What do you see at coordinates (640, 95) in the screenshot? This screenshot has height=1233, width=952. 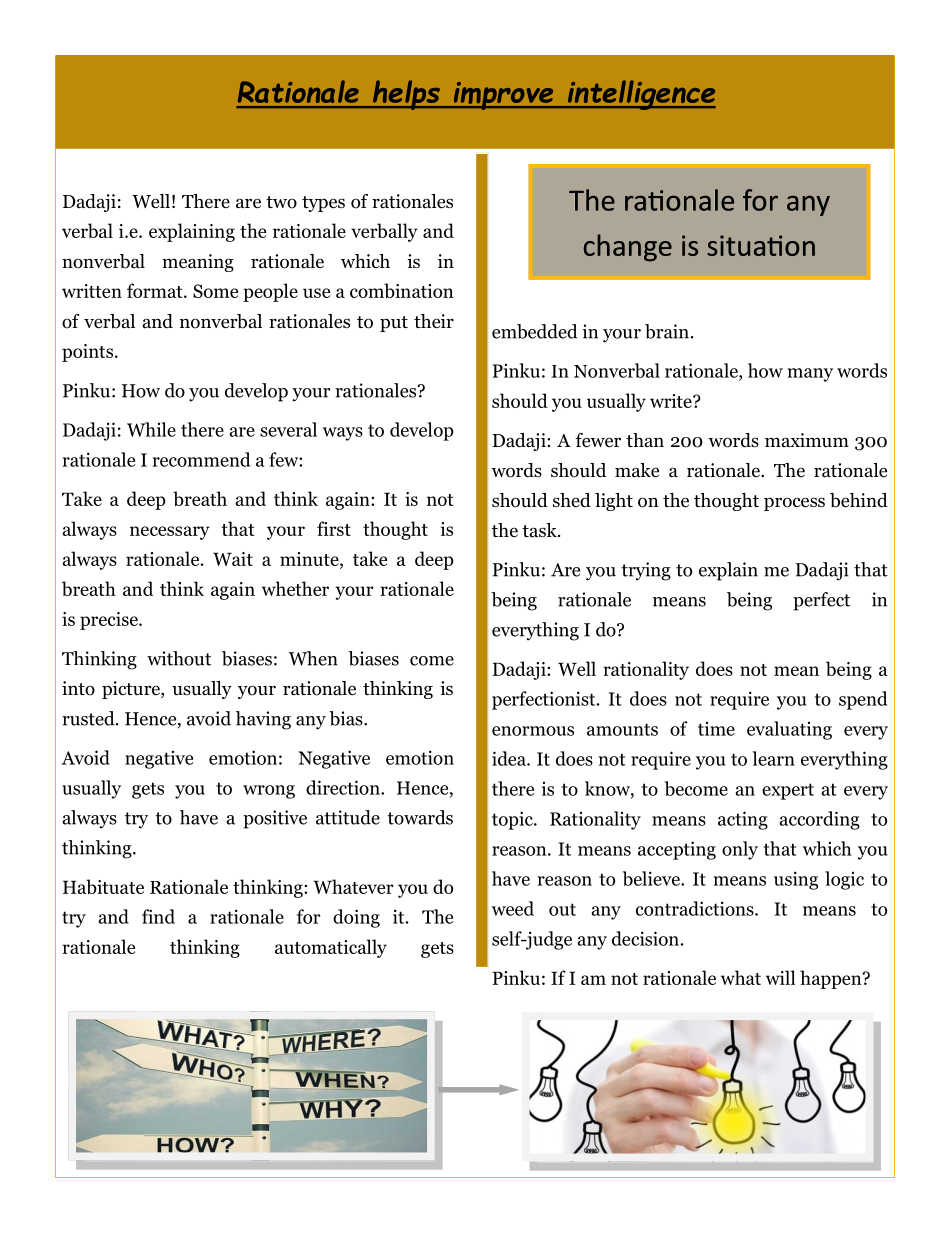 I see `intelligence` at bounding box center [640, 95].
